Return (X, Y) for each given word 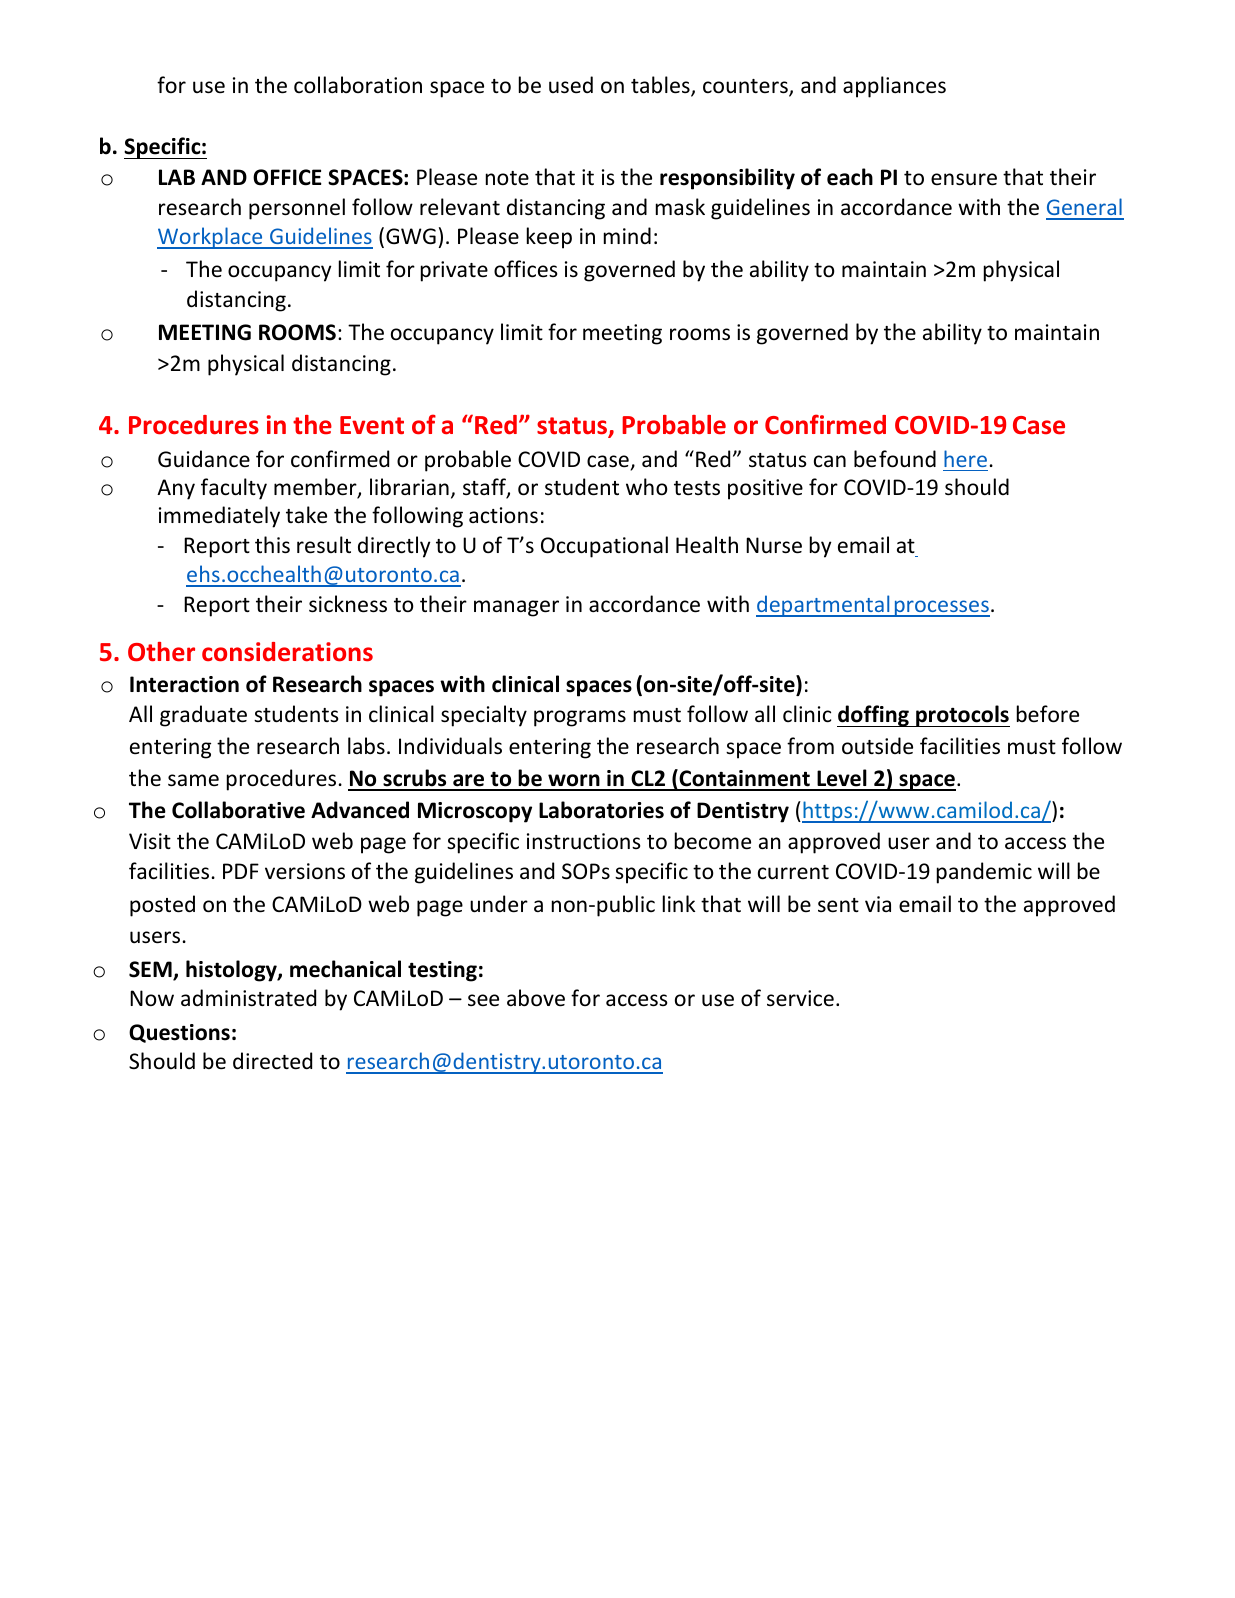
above (536, 998)
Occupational (604, 547)
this (272, 545)
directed (272, 1061)
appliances (894, 87)
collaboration (358, 85)
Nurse (774, 545)
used (571, 85)
